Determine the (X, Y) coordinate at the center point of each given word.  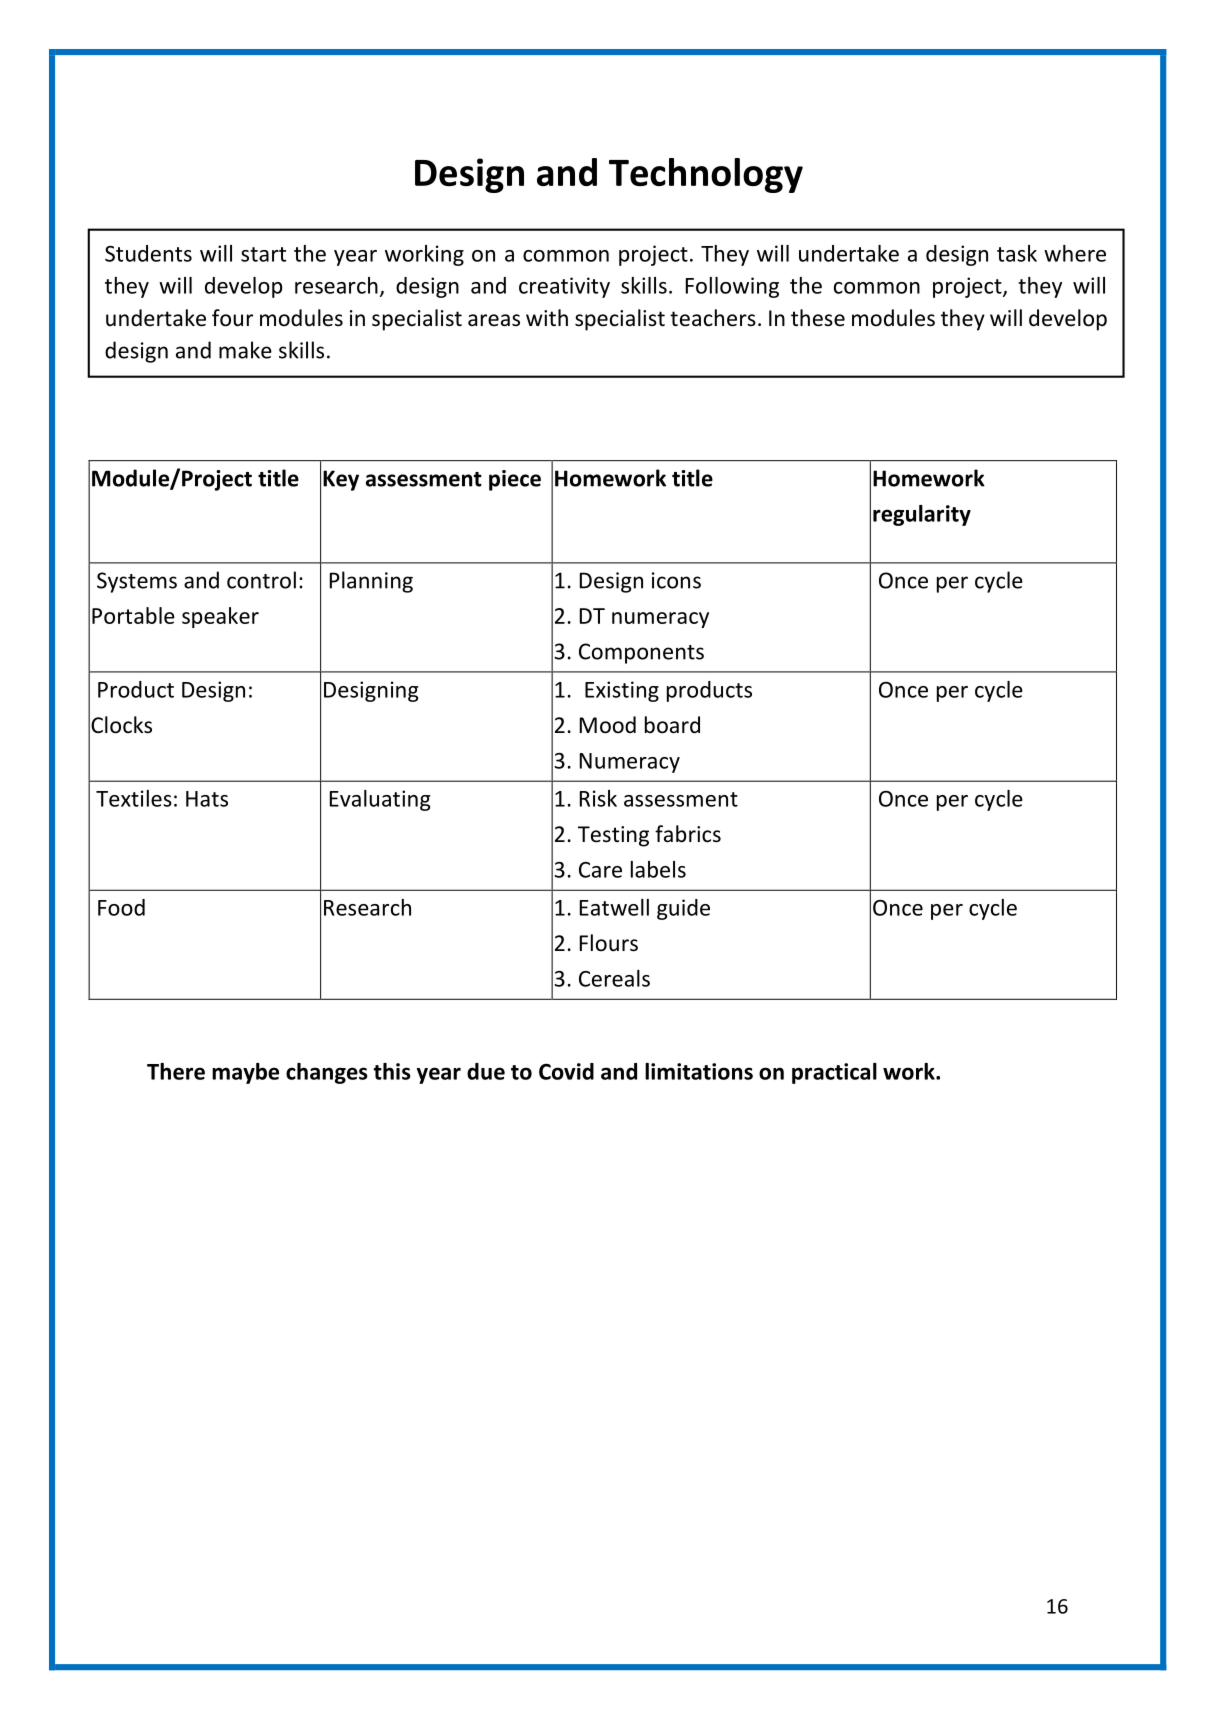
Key (341, 480)
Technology (706, 175)
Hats (207, 799)
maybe (245, 1073)
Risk (598, 798)
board (672, 725)
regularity (922, 515)
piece (515, 480)
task (1017, 253)
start (263, 254)
